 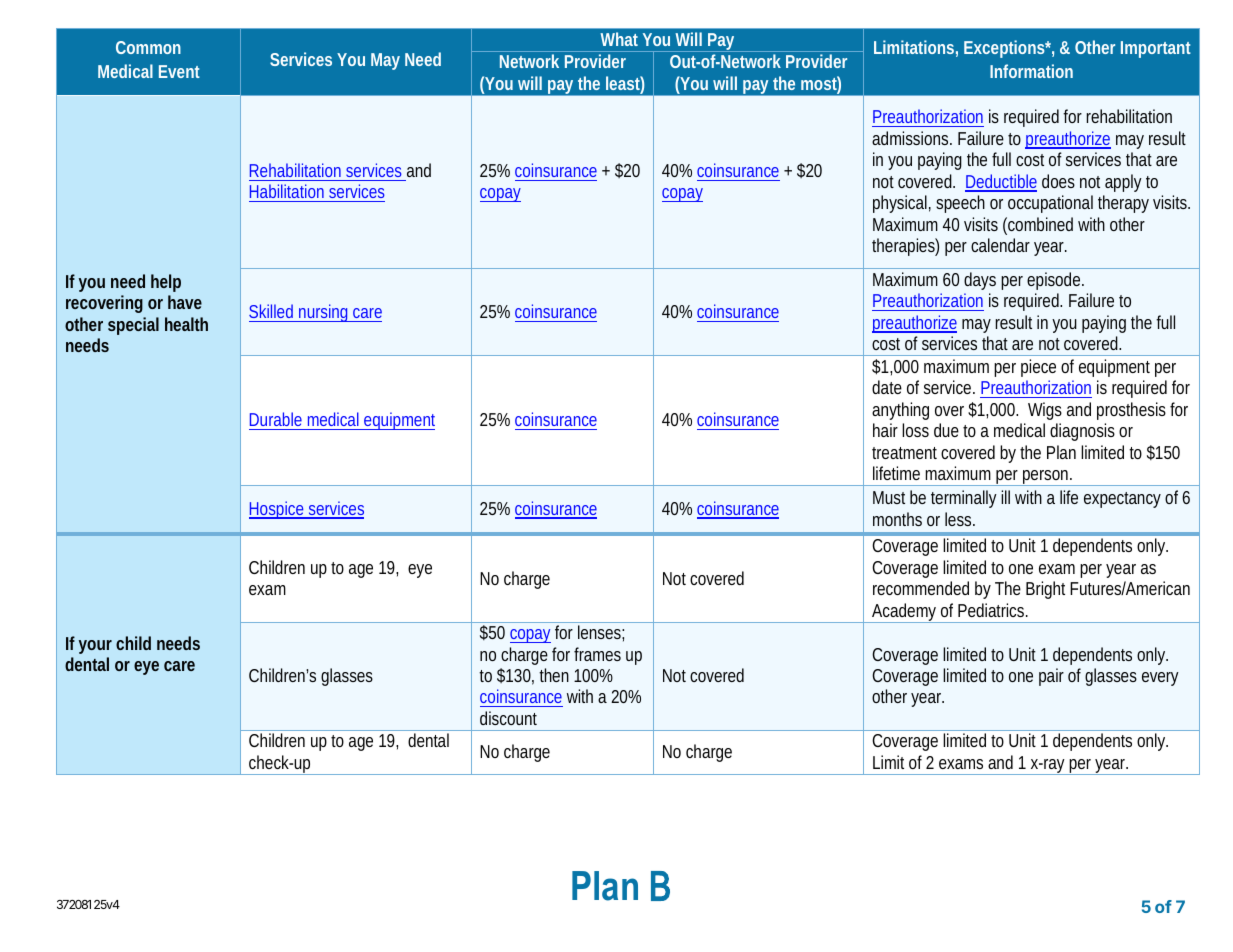 I want to click on Information, so click(x=1031, y=71).
